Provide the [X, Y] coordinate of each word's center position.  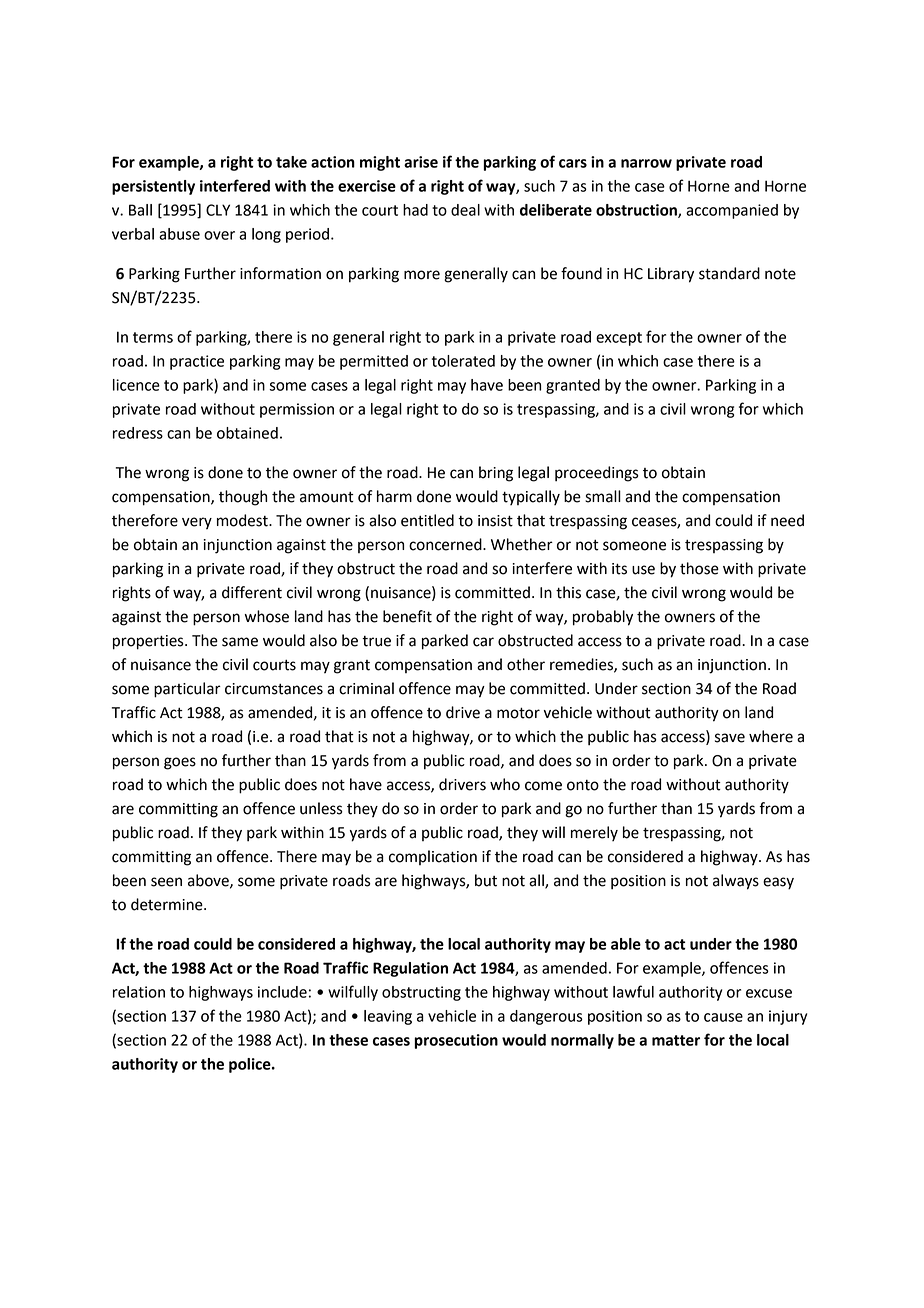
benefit [407, 616]
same [240, 642]
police [251, 1065]
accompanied [732, 211]
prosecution [456, 1041]
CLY [218, 210]
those [699, 568]
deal [465, 210]
